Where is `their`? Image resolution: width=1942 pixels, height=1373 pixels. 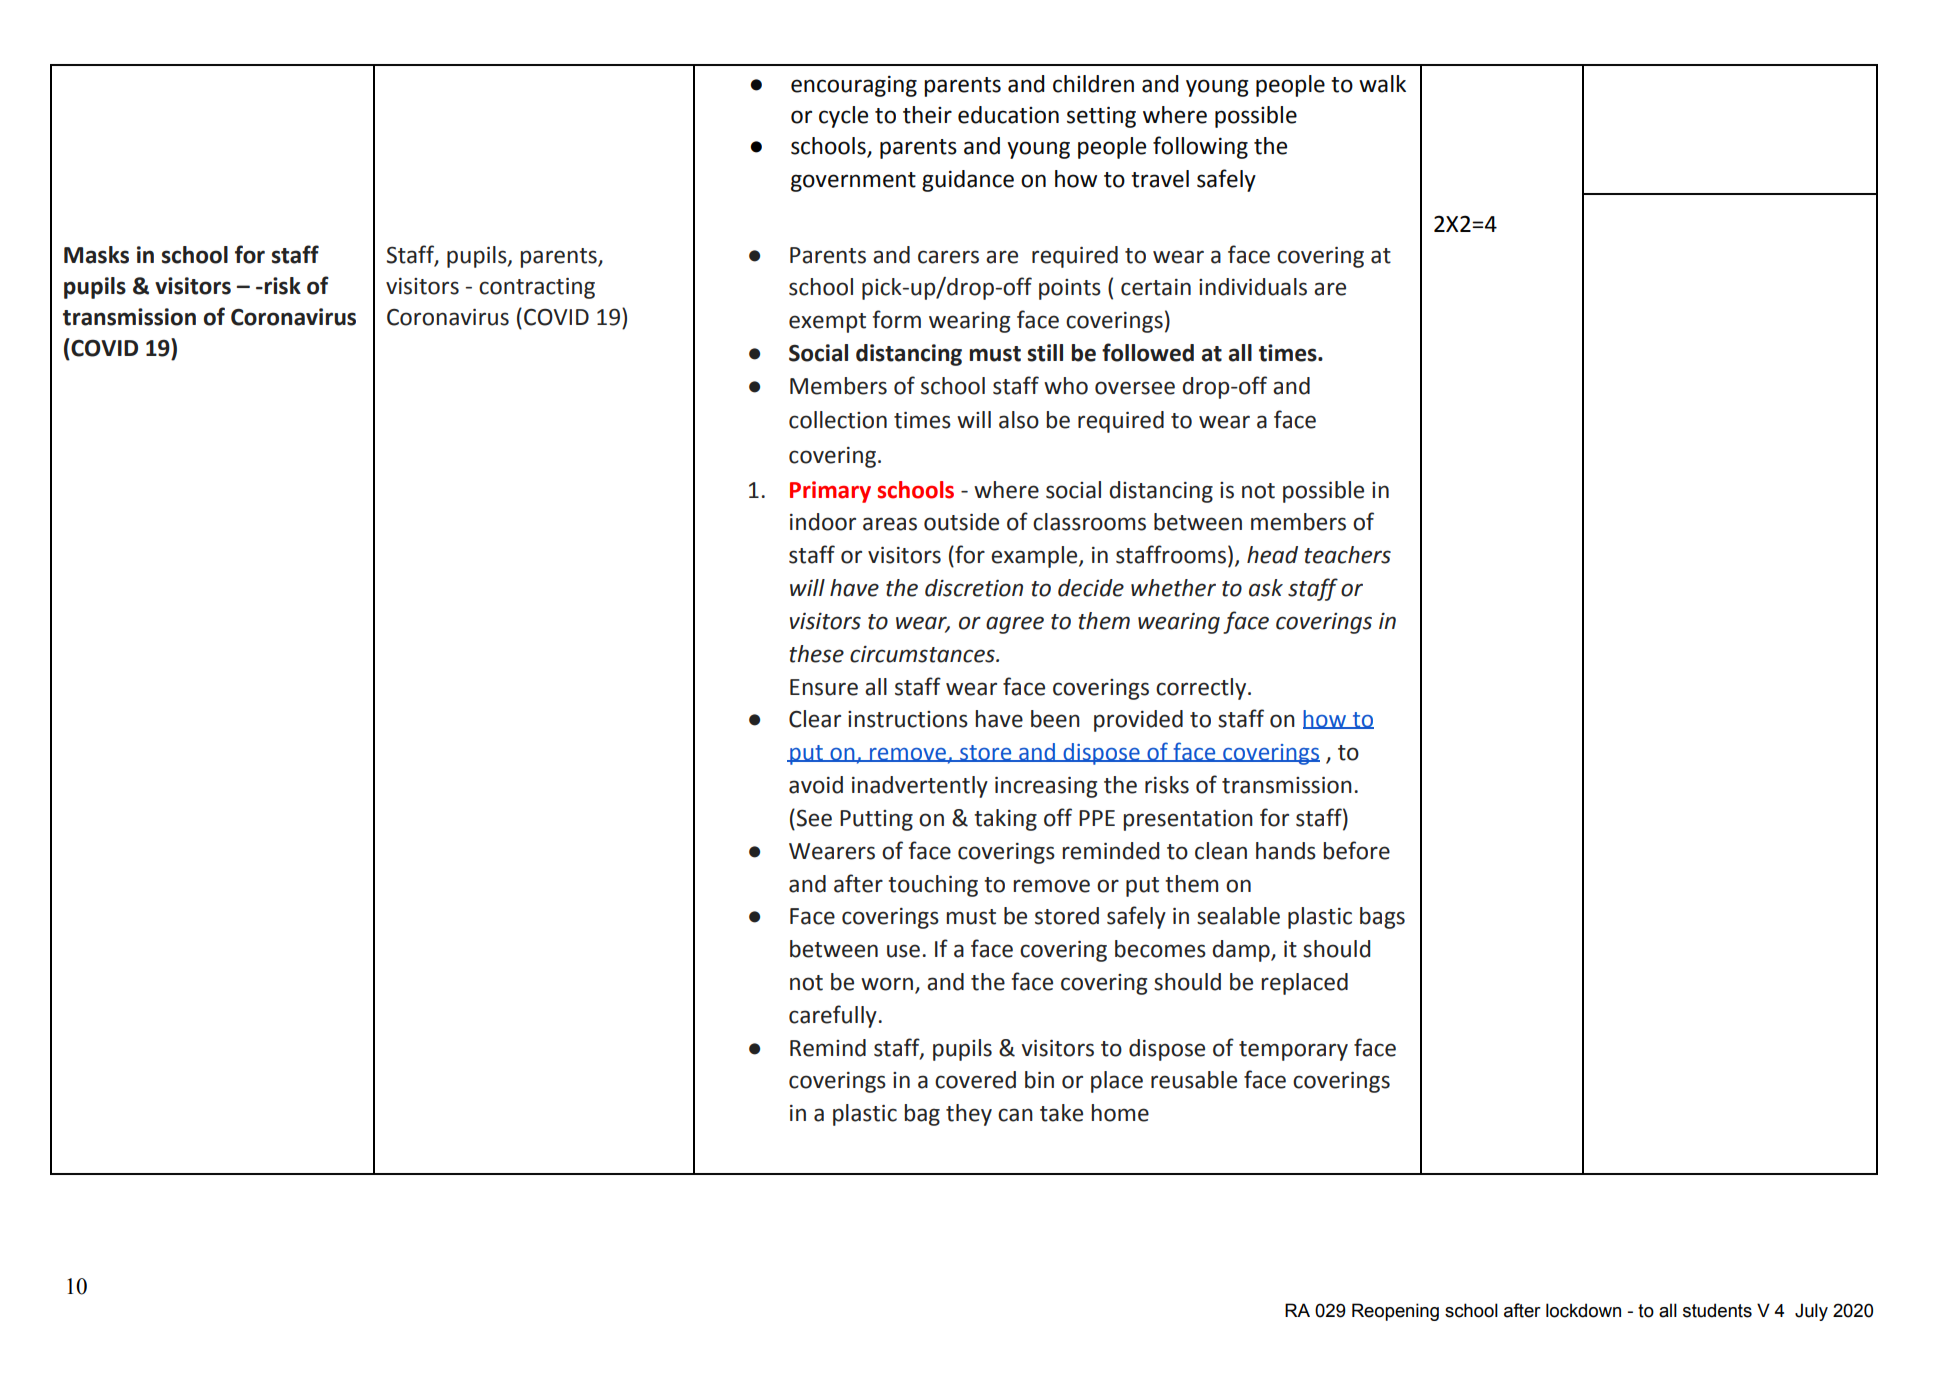 their is located at coordinates (927, 115).
